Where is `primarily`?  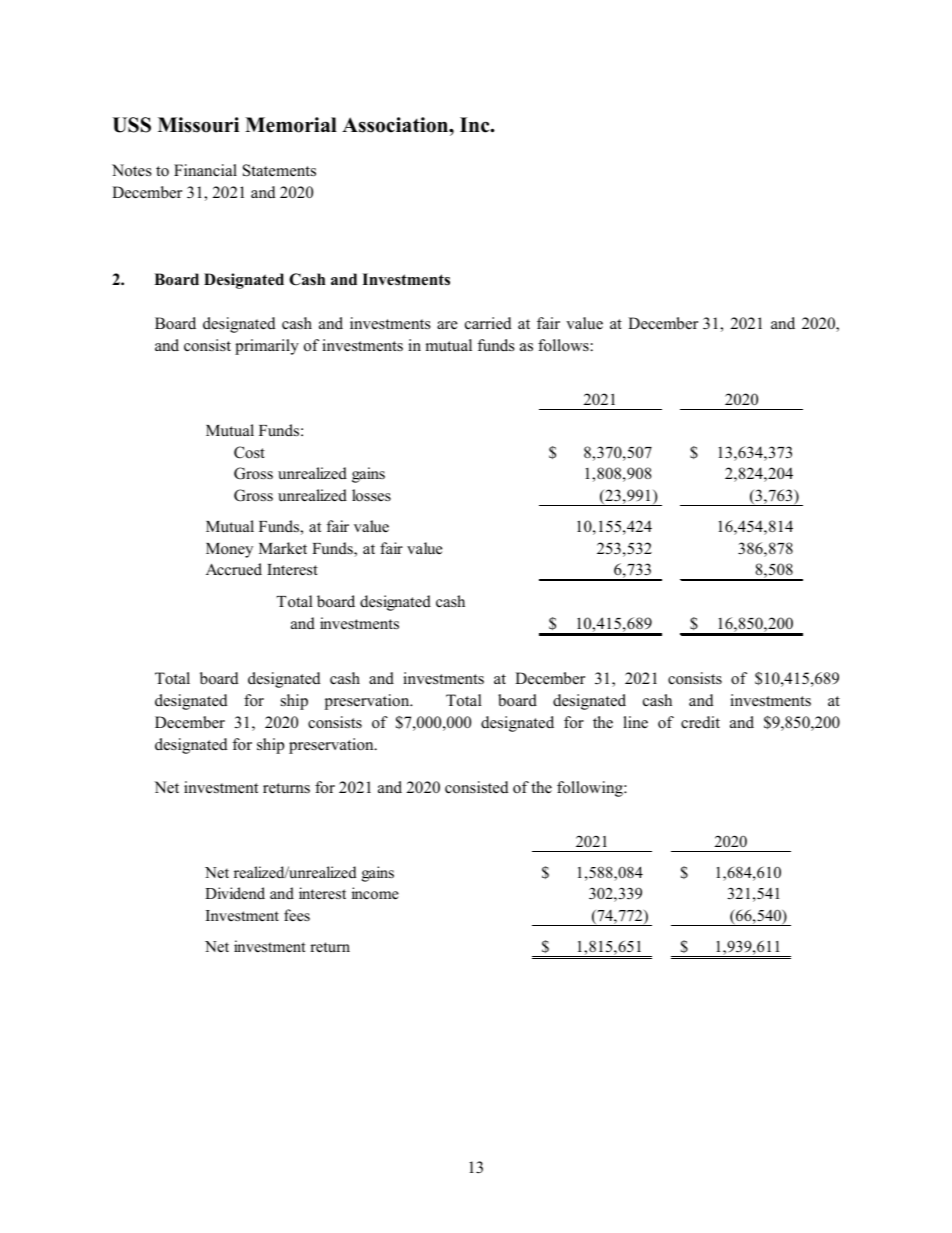
primarily is located at coordinates (267, 347).
